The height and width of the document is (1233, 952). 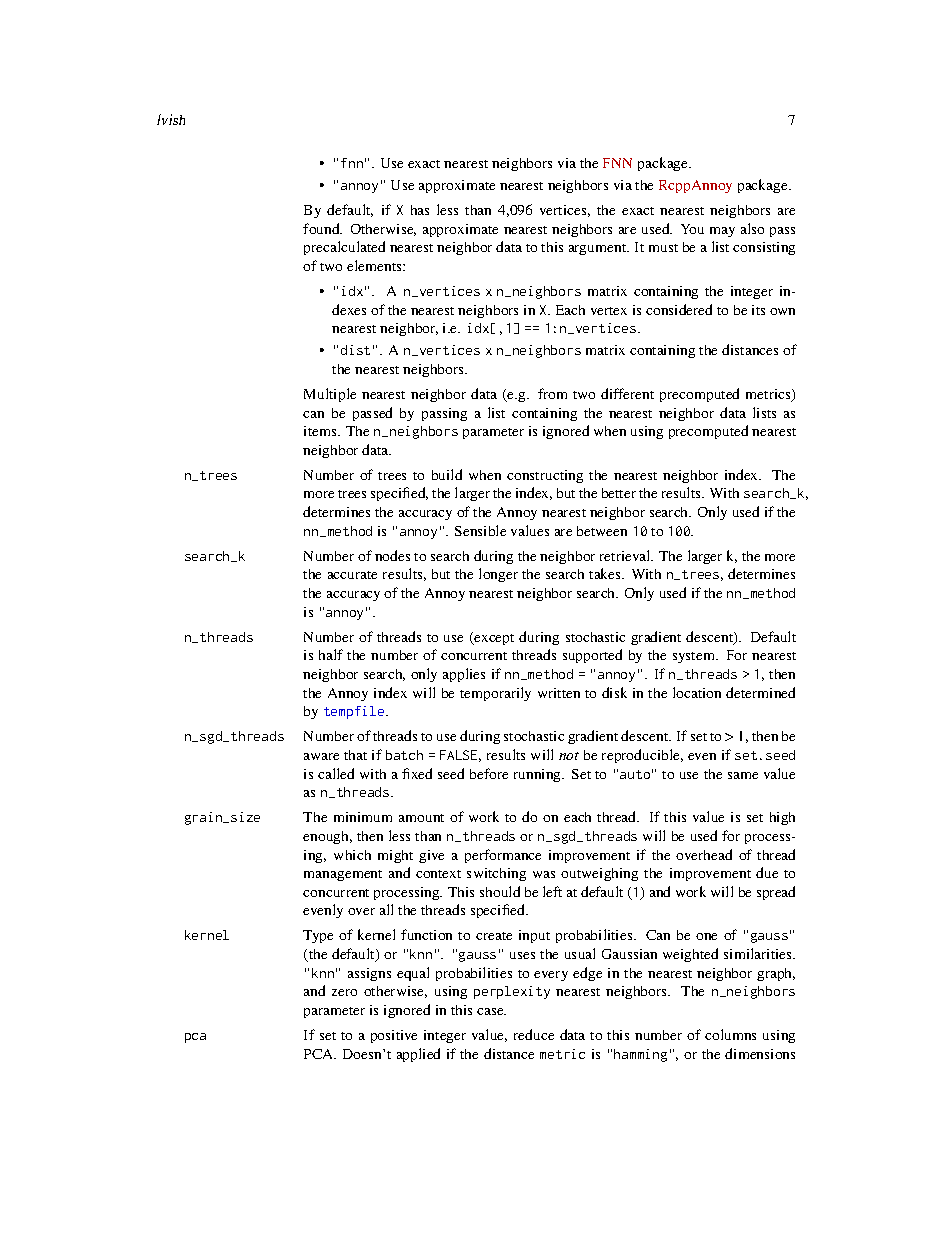 What do you see at coordinates (722, 232) in the document?
I see `may` at bounding box center [722, 232].
